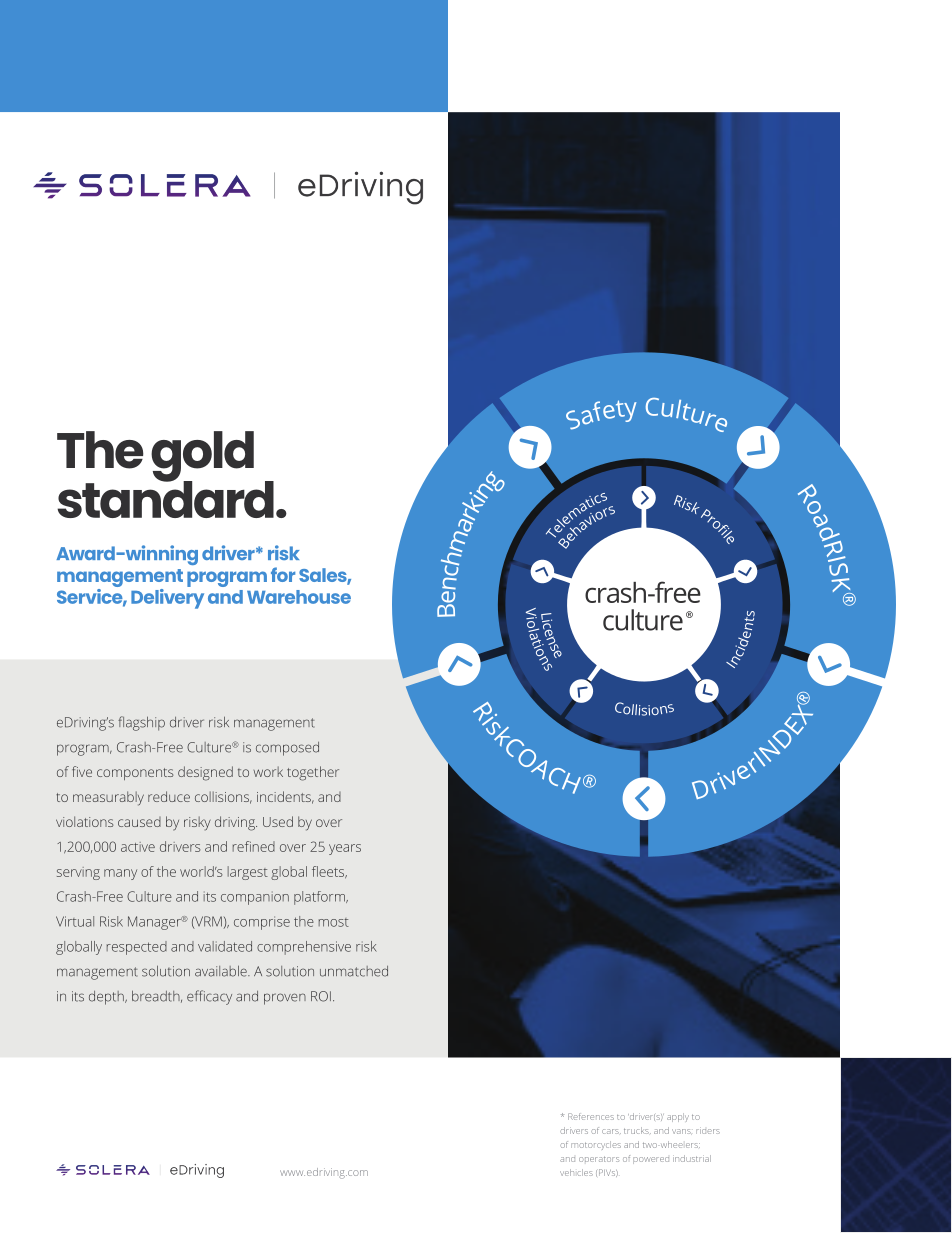 This image has width=952, height=1233. What do you see at coordinates (313, 773) in the image?
I see `together` at bounding box center [313, 773].
